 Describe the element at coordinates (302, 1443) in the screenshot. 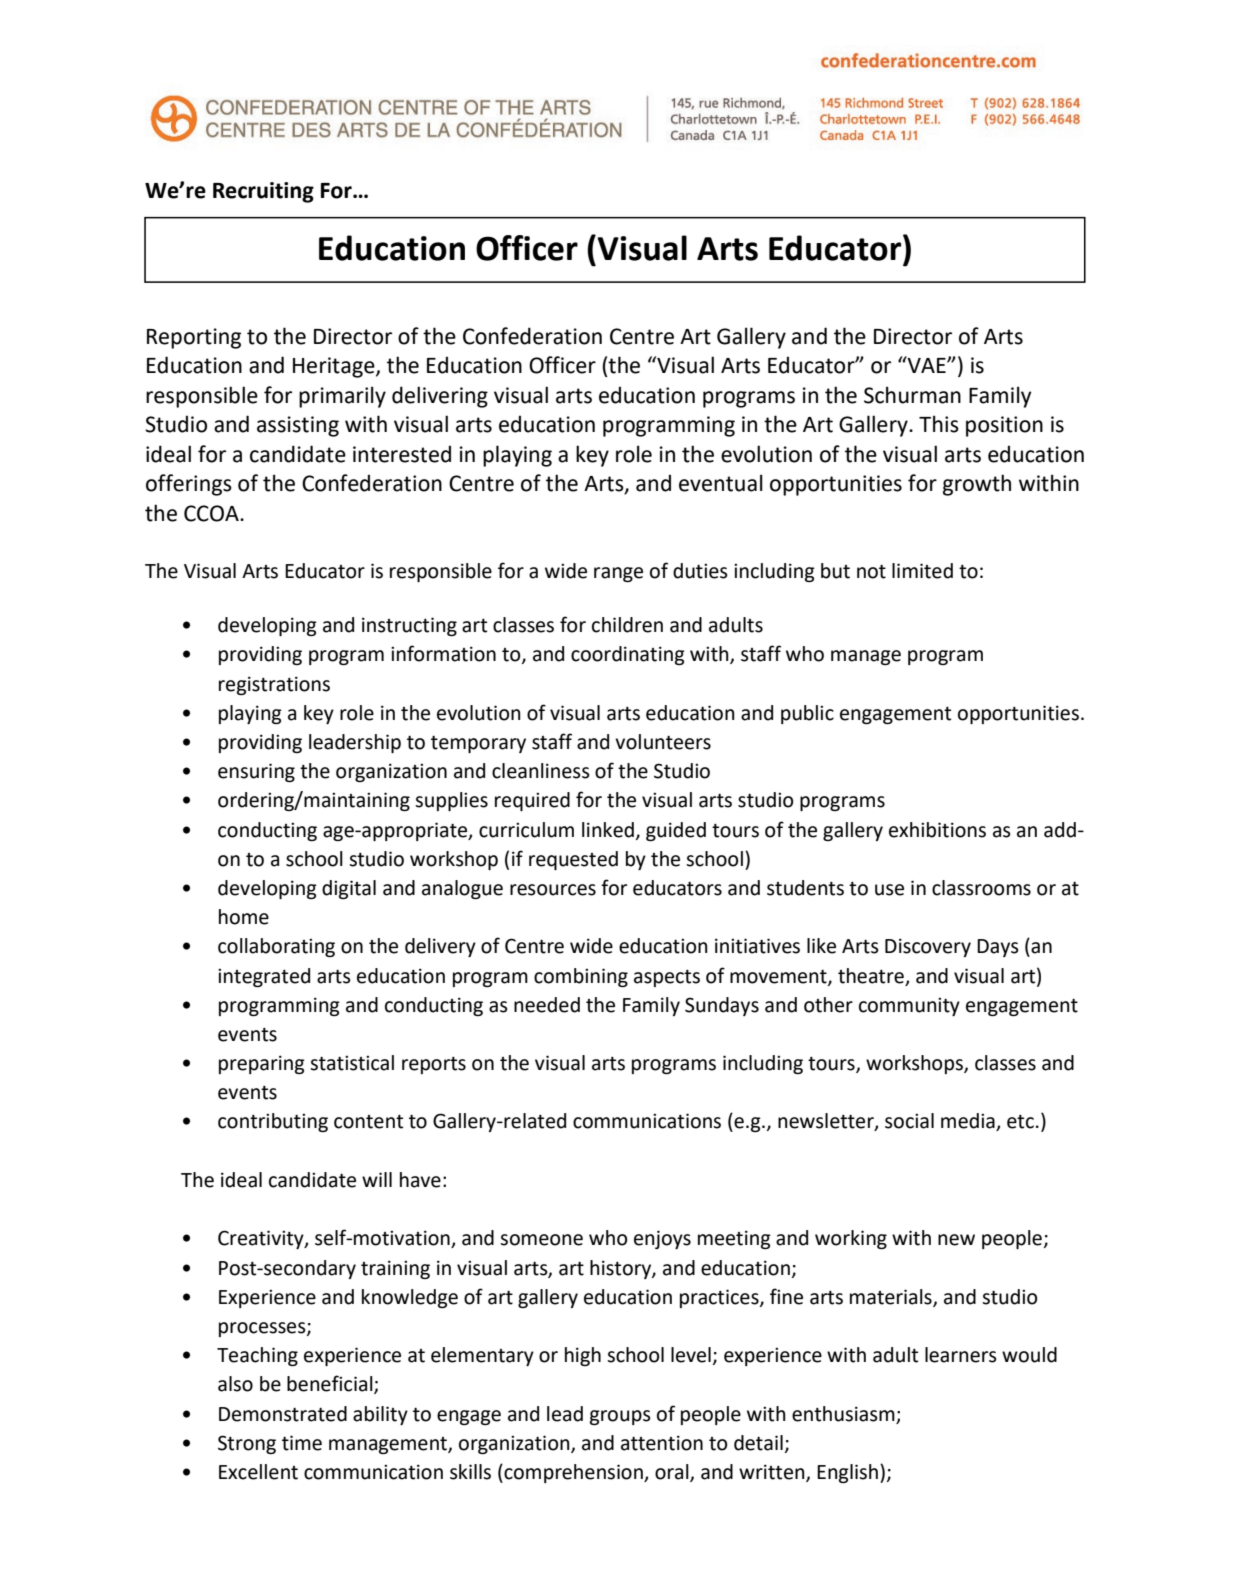

I see `time` at that location.
